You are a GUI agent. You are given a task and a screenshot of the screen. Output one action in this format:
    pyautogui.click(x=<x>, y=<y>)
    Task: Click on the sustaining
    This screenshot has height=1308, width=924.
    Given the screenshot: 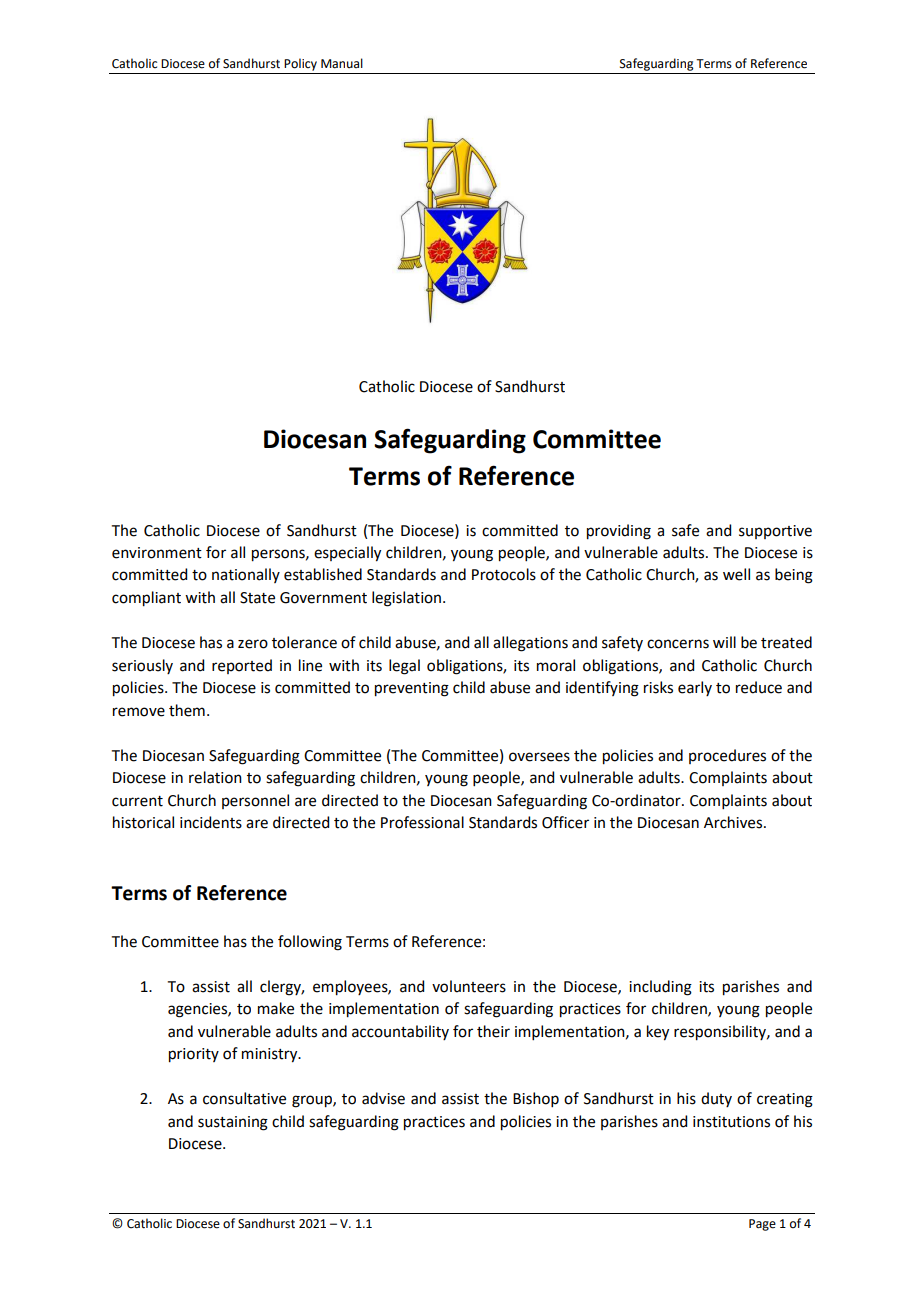 What is the action you would take?
    pyautogui.click(x=233, y=1123)
